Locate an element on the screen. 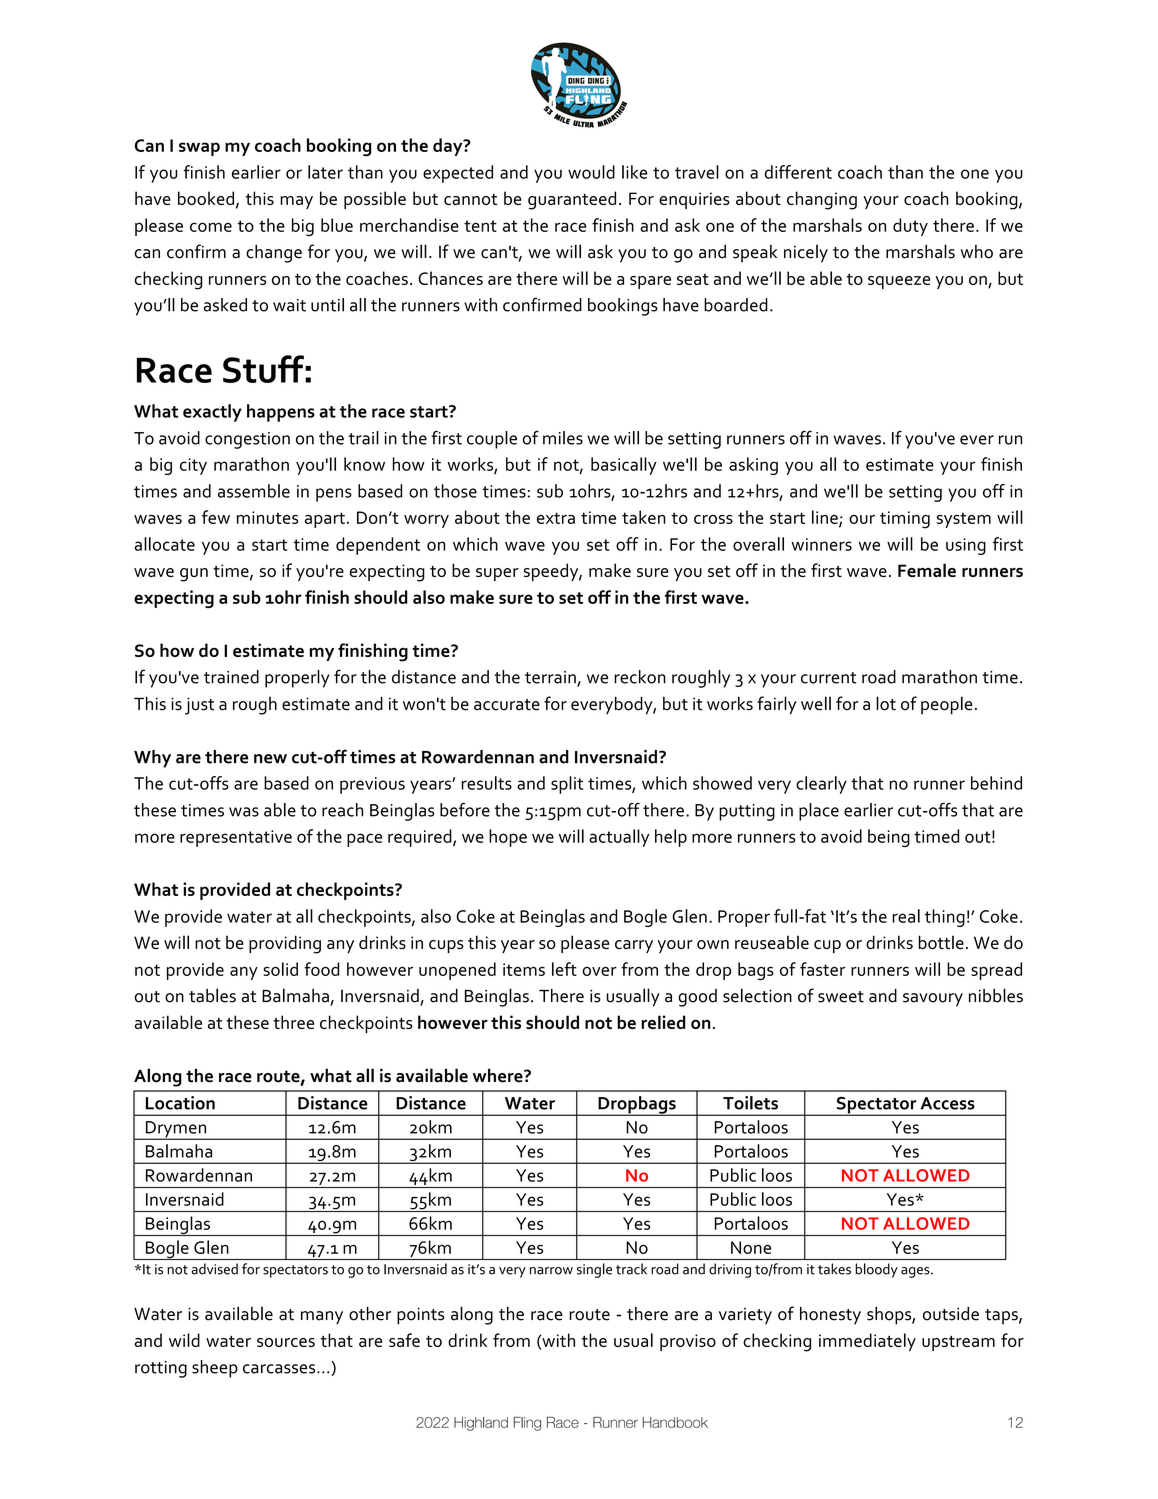 This screenshot has width=1158, height=1499. Fling is located at coordinates (527, 1424).
